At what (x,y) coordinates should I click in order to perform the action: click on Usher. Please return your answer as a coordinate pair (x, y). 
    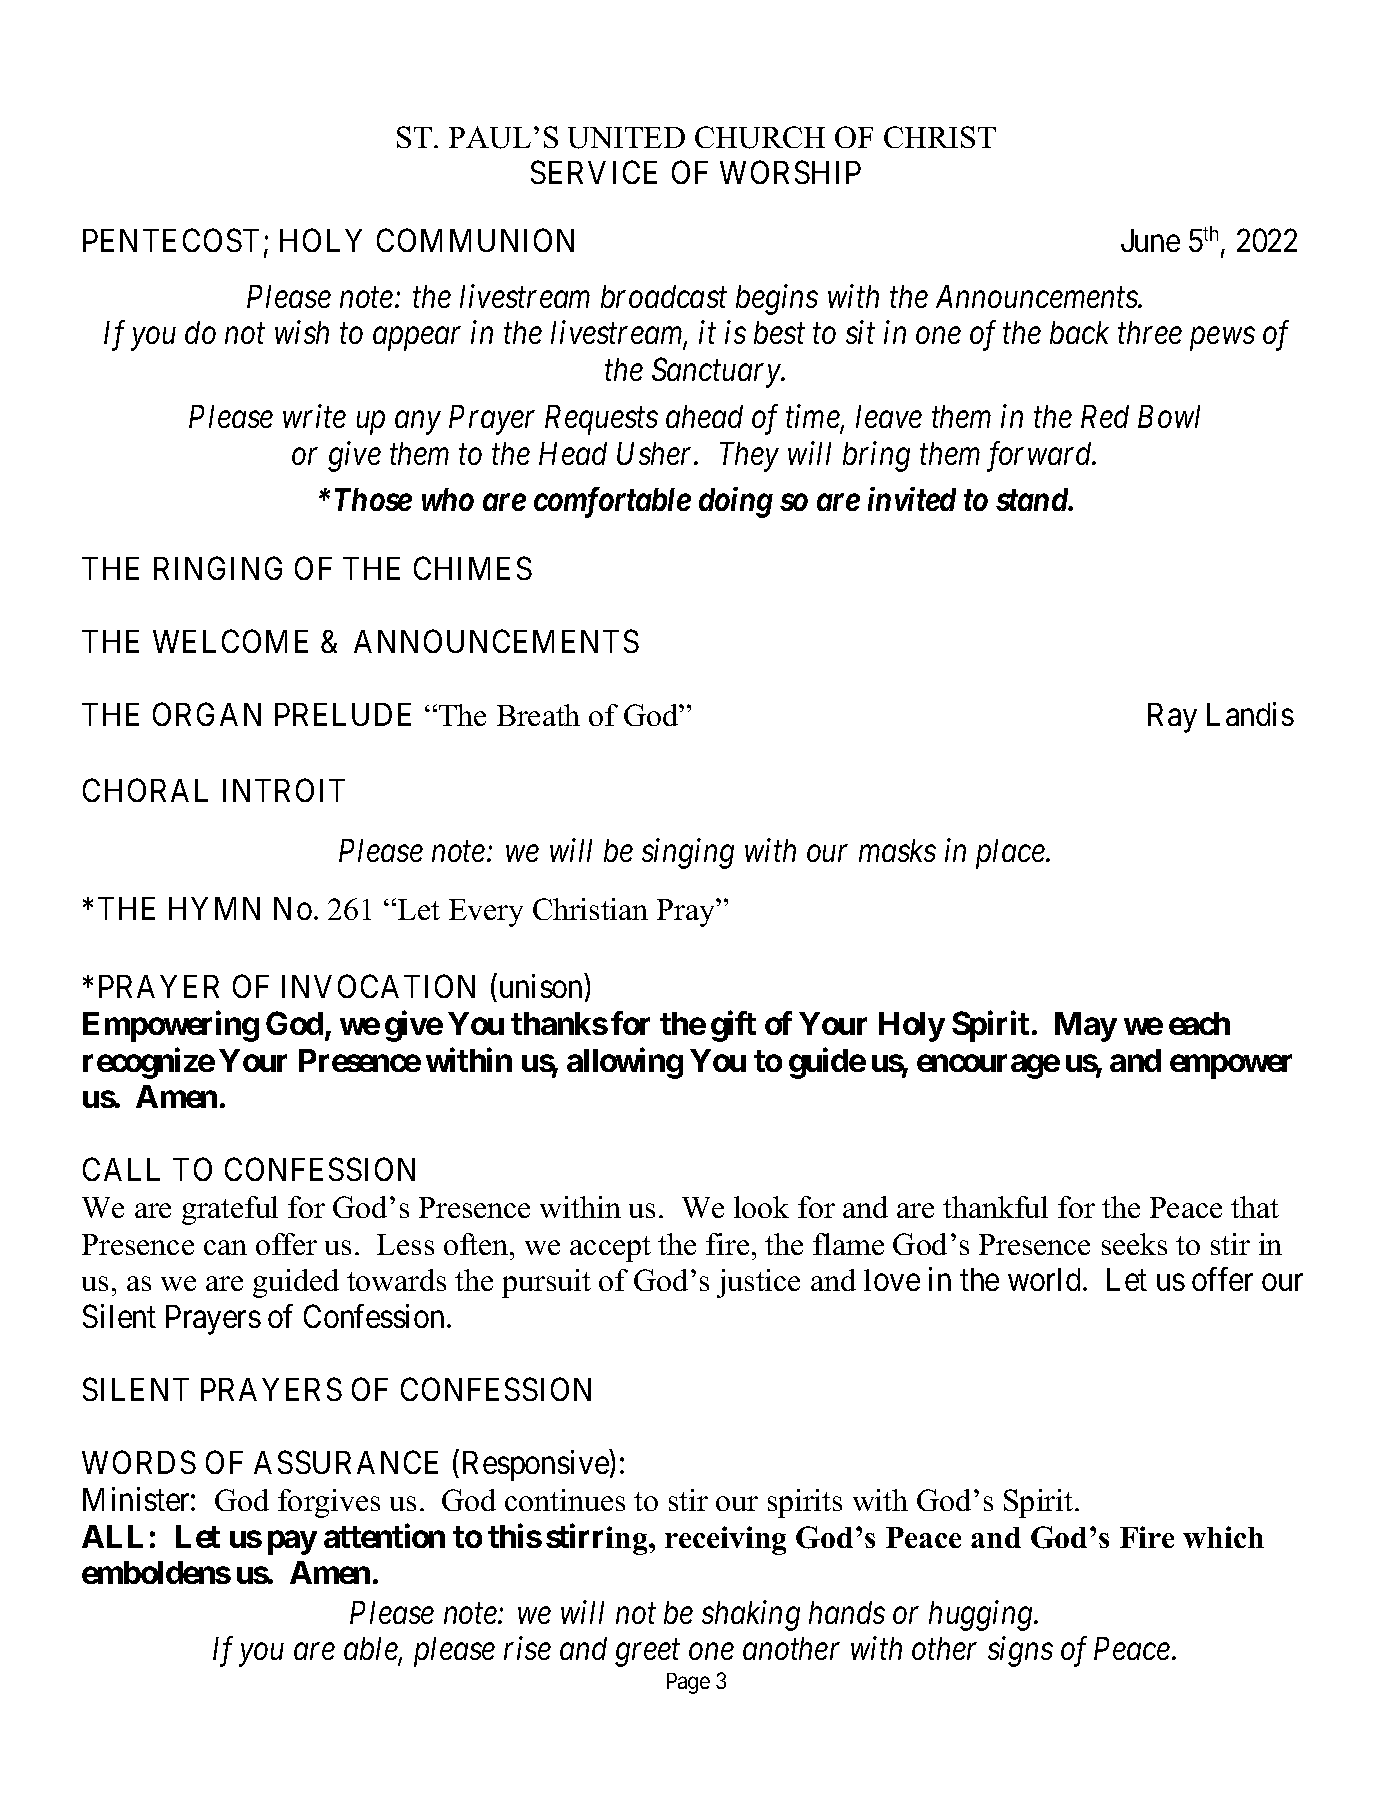
    Looking at the image, I should click on (656, 453).
